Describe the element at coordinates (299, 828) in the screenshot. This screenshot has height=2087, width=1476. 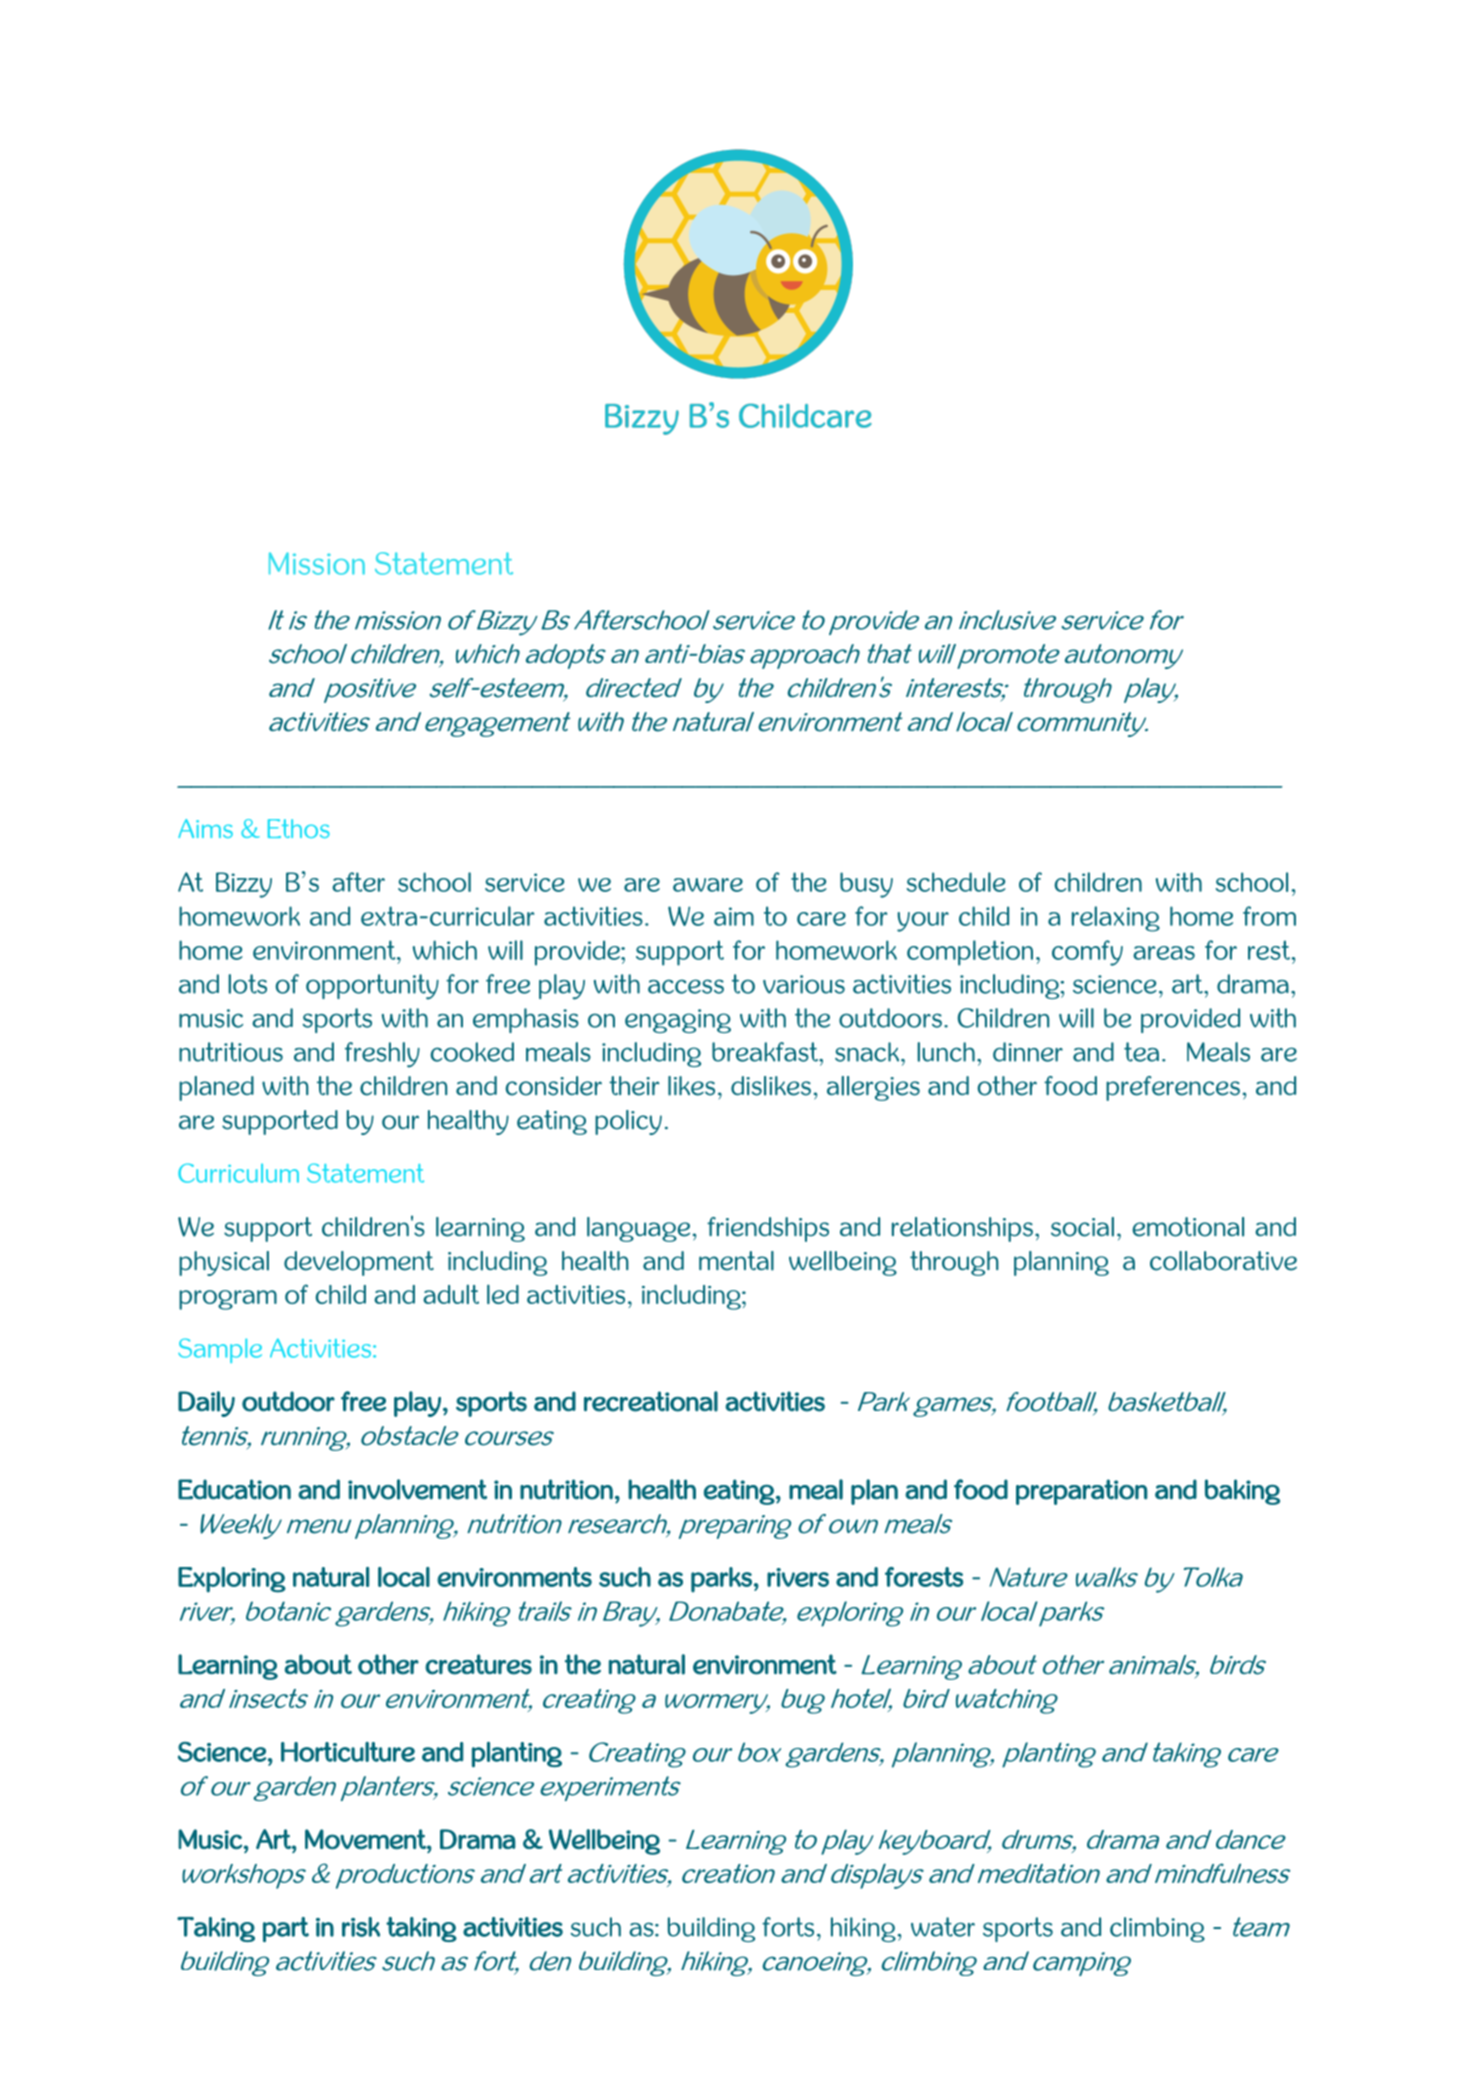
I see `Ethos` at that location.
